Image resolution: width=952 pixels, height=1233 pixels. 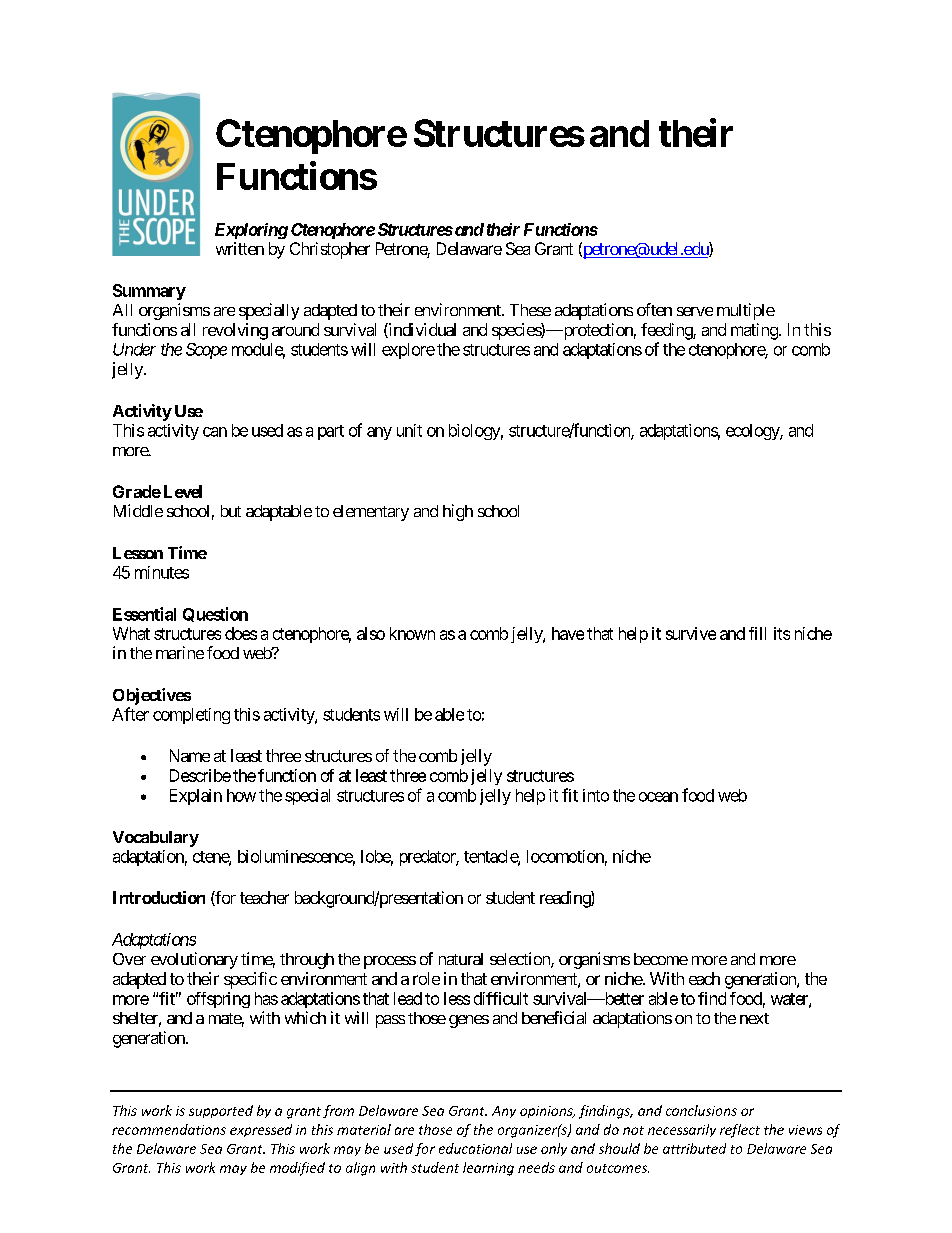 I want to click on supported, so click(x=221, y=1111).
